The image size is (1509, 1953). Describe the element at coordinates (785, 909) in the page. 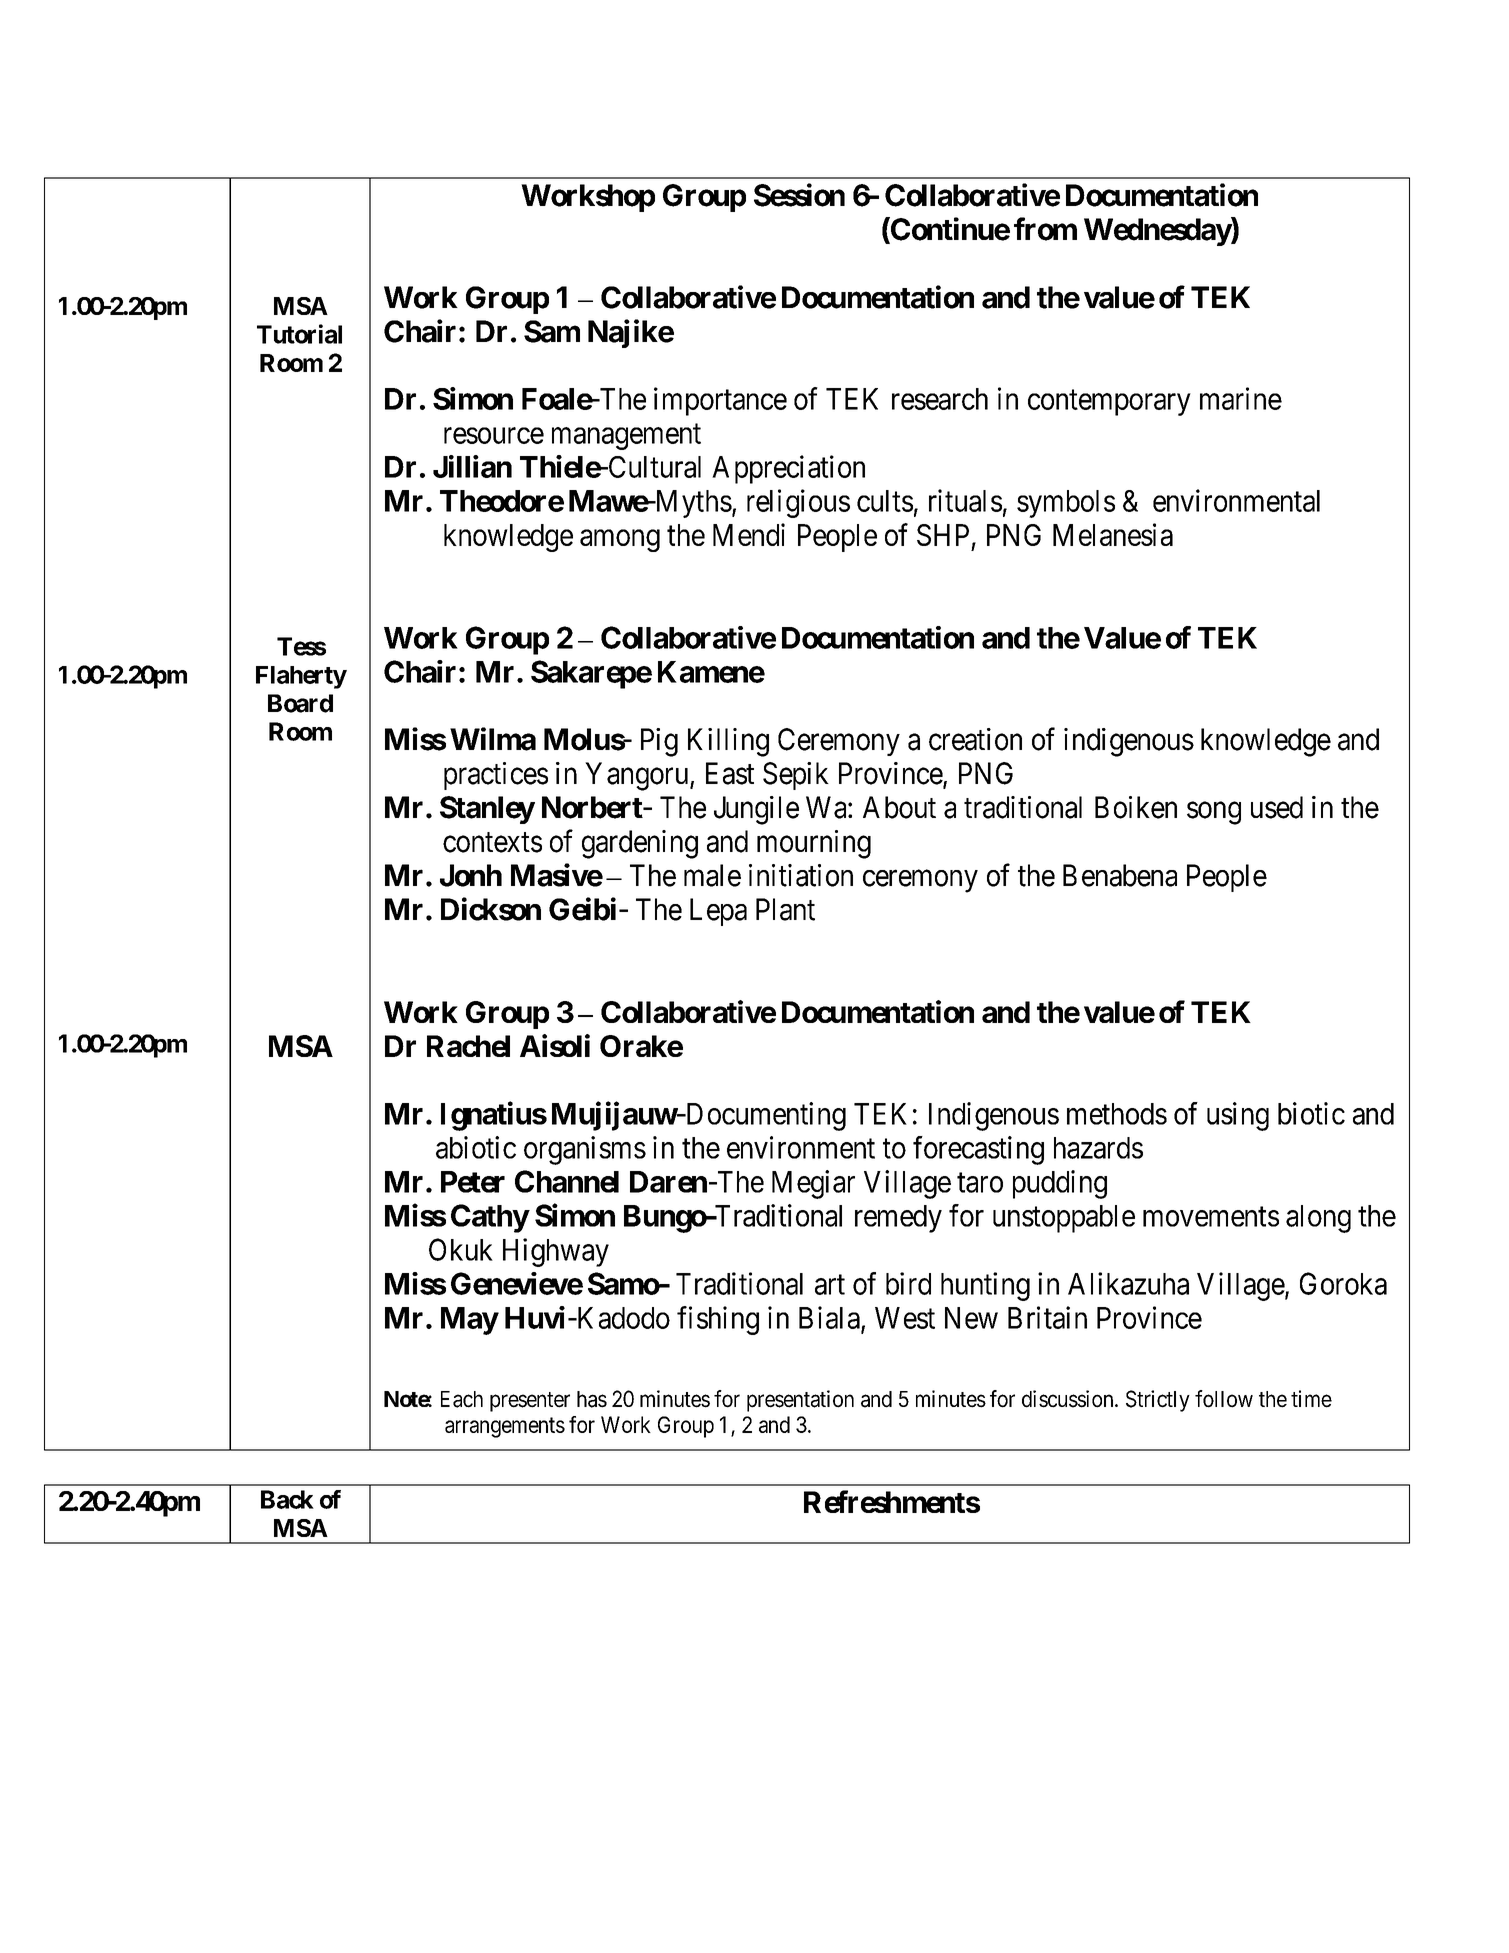

I see `Plant` at that location.
